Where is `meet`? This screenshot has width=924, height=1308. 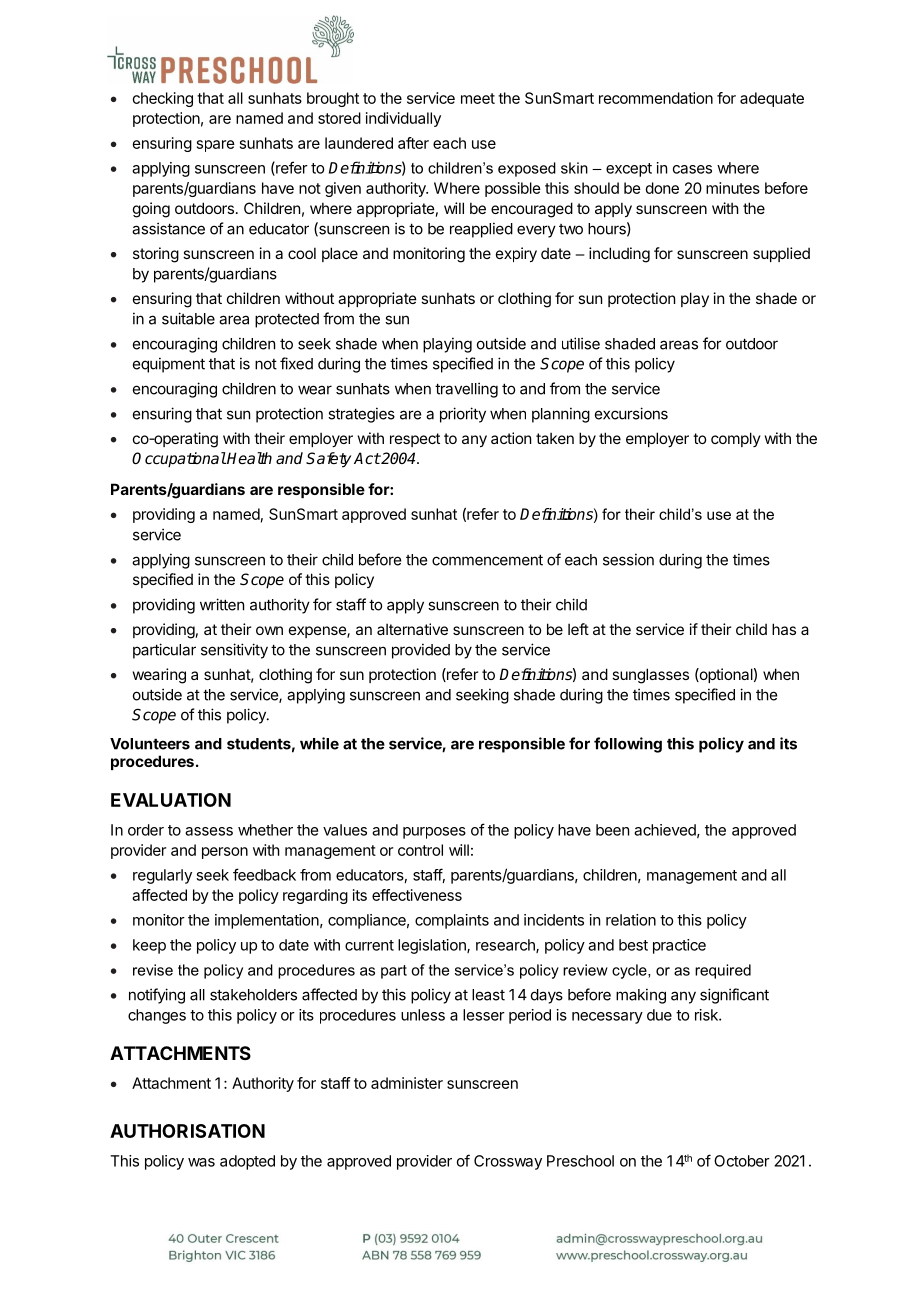 meet is located at coordinates (478, 98).
